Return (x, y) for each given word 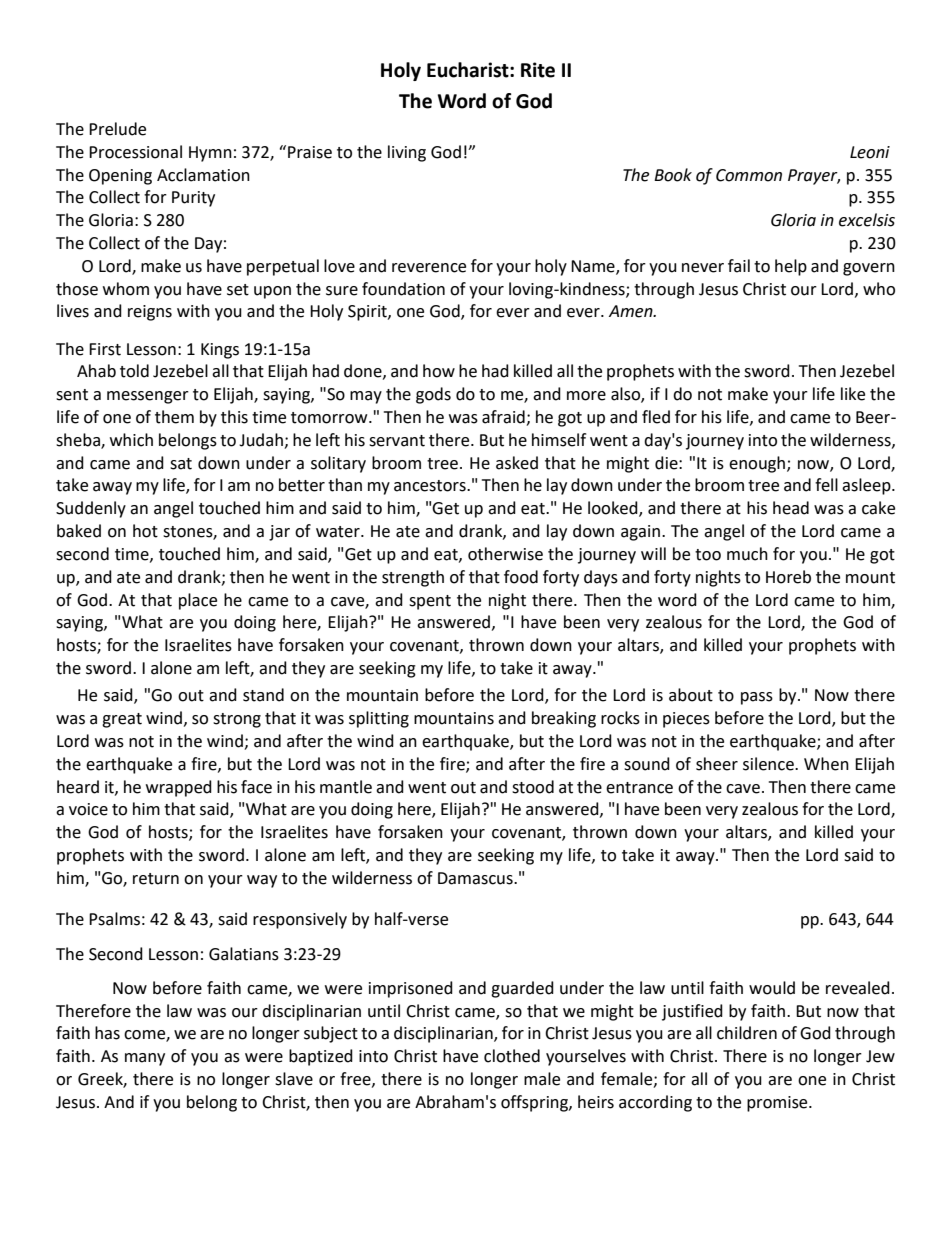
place (198, 601)
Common (749, 175)
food (521, 577)
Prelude (117, 129)
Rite (538, 70)
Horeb (788, 577)
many (145, 1059)
